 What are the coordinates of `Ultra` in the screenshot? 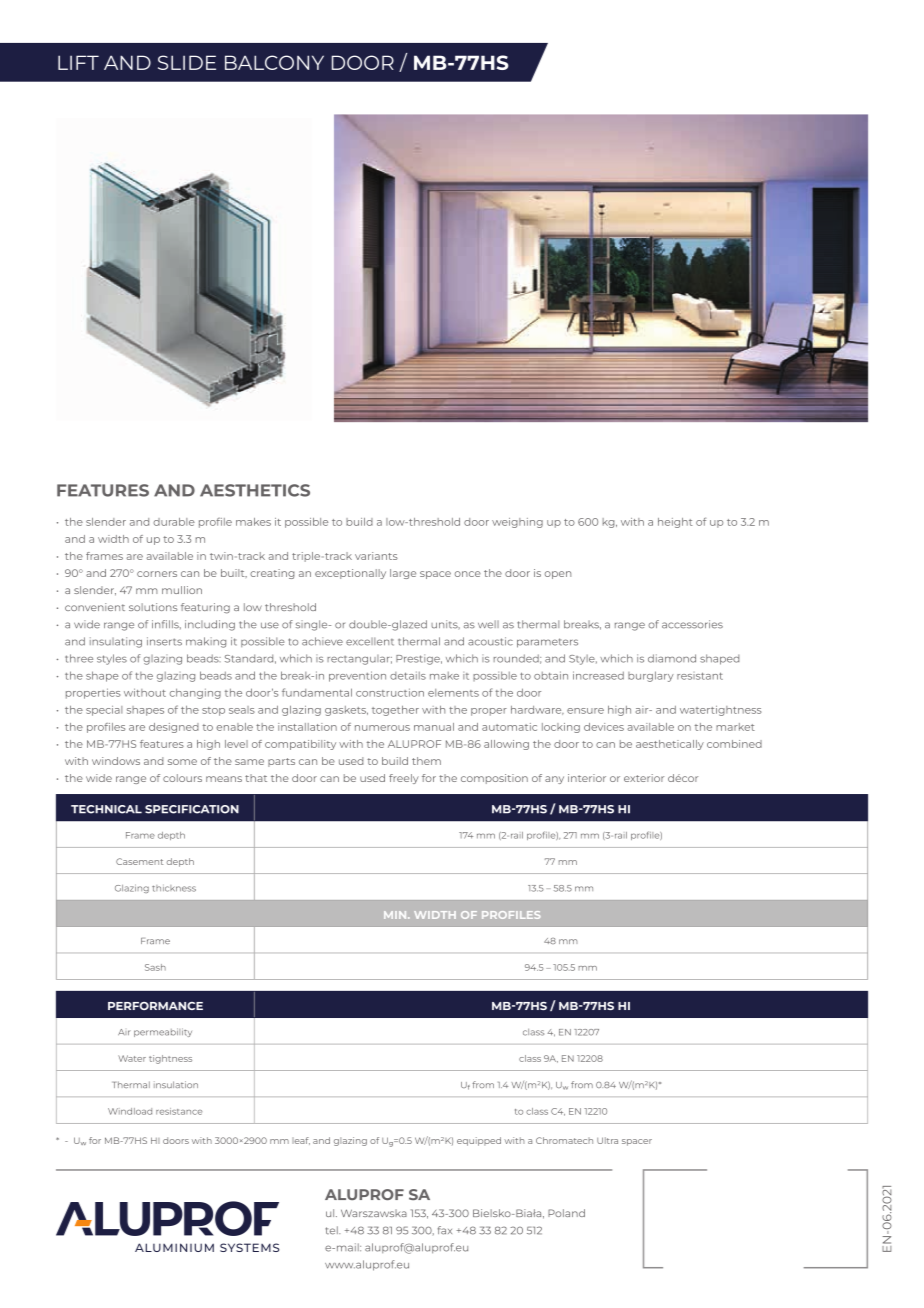 It's located at (607, 1140).
